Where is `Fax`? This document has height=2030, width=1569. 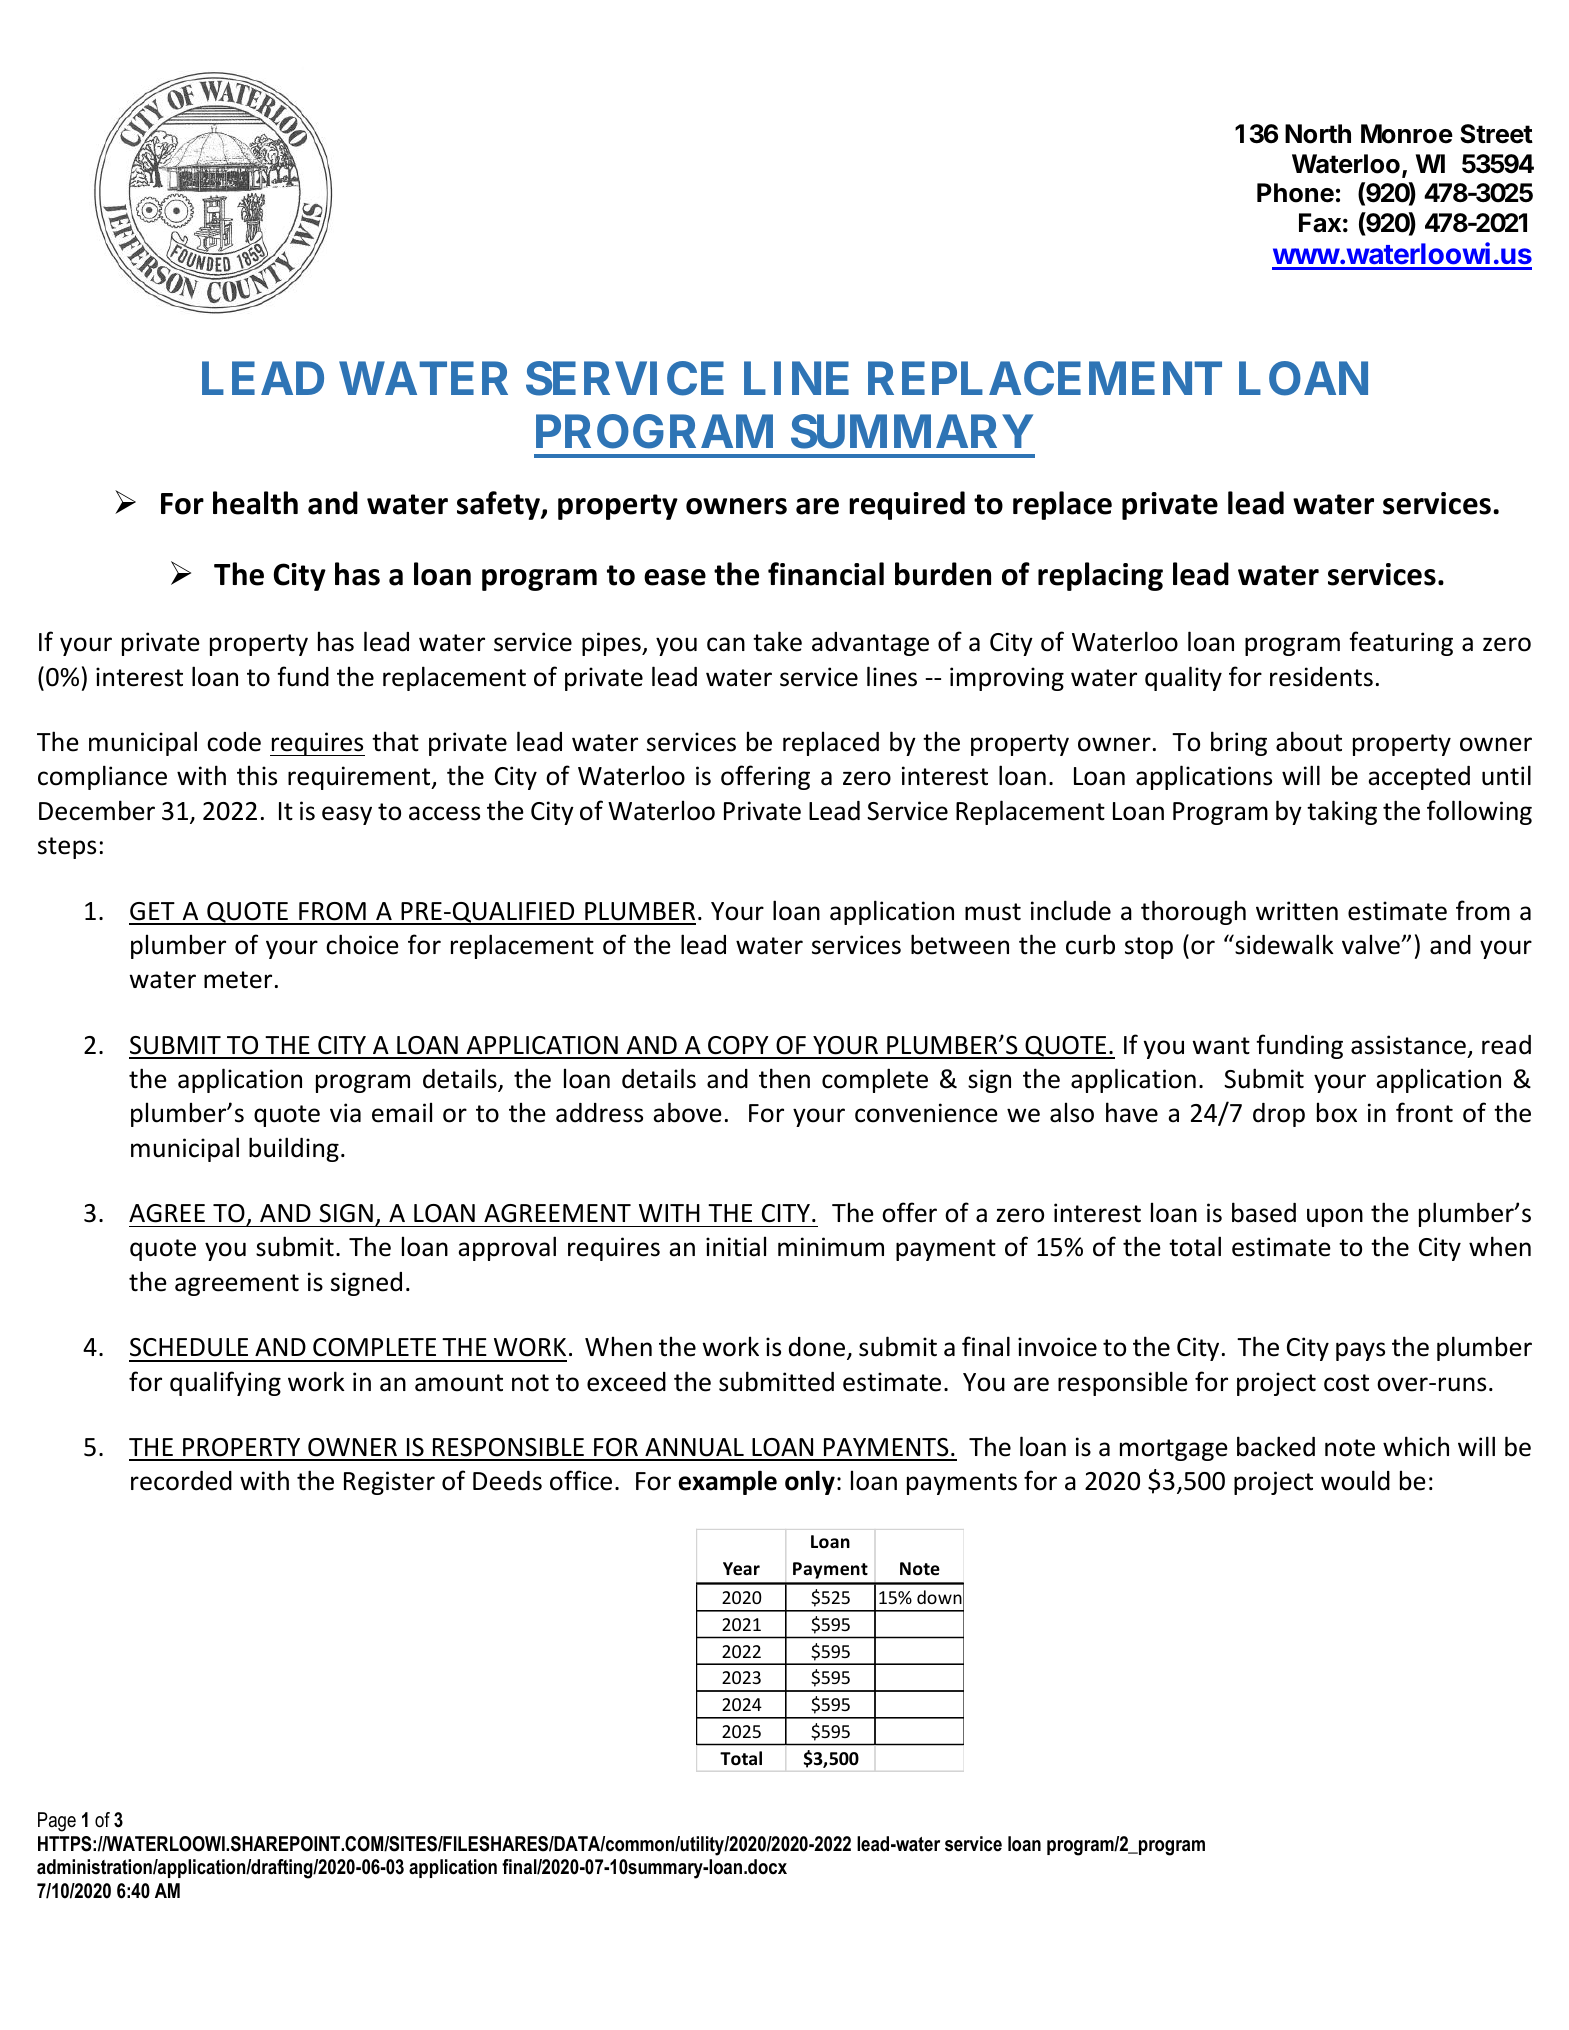 Fax is located at coordinates (1320, 223).
